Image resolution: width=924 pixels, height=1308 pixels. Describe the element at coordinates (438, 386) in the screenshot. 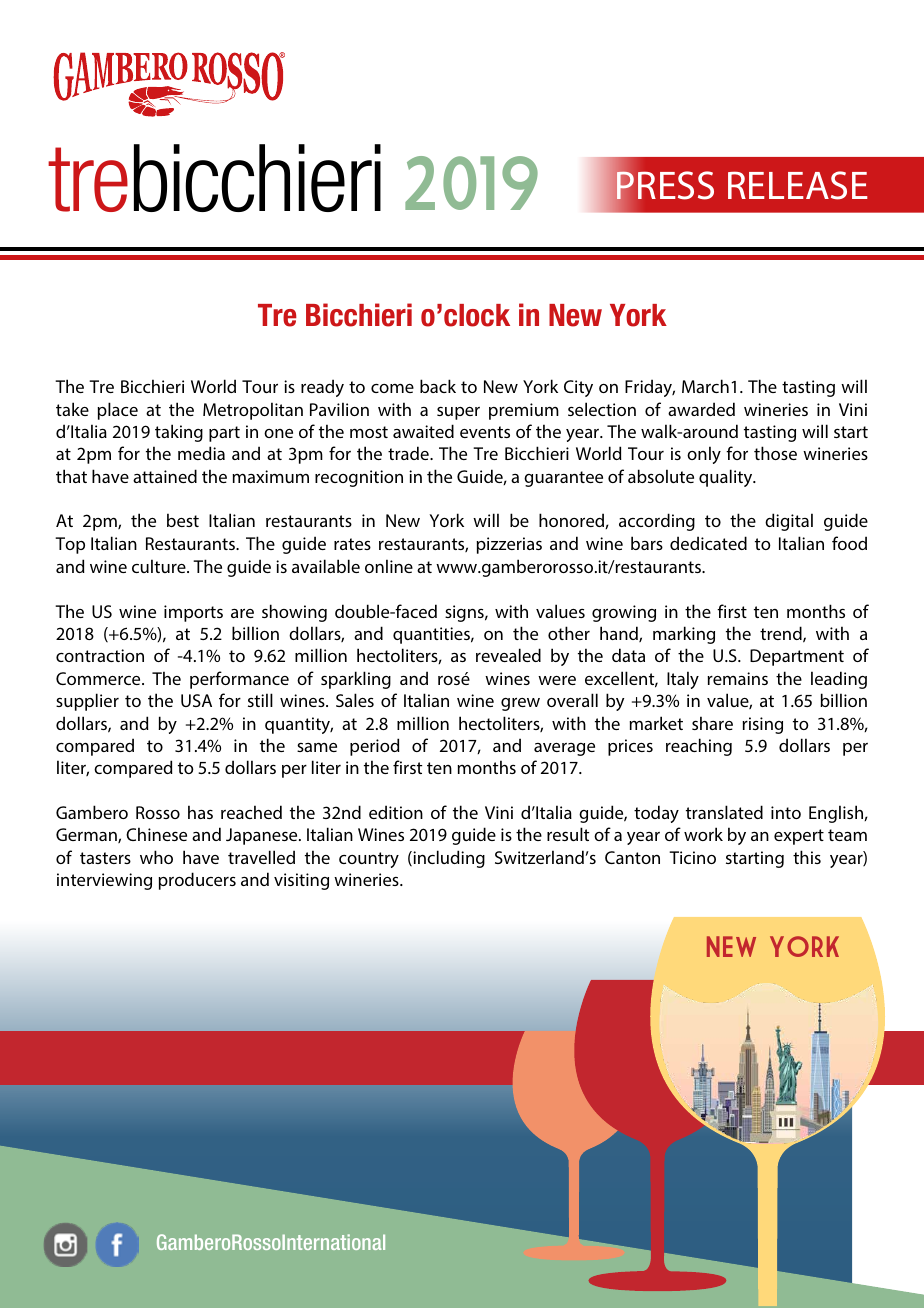

I see `back` at that location.
